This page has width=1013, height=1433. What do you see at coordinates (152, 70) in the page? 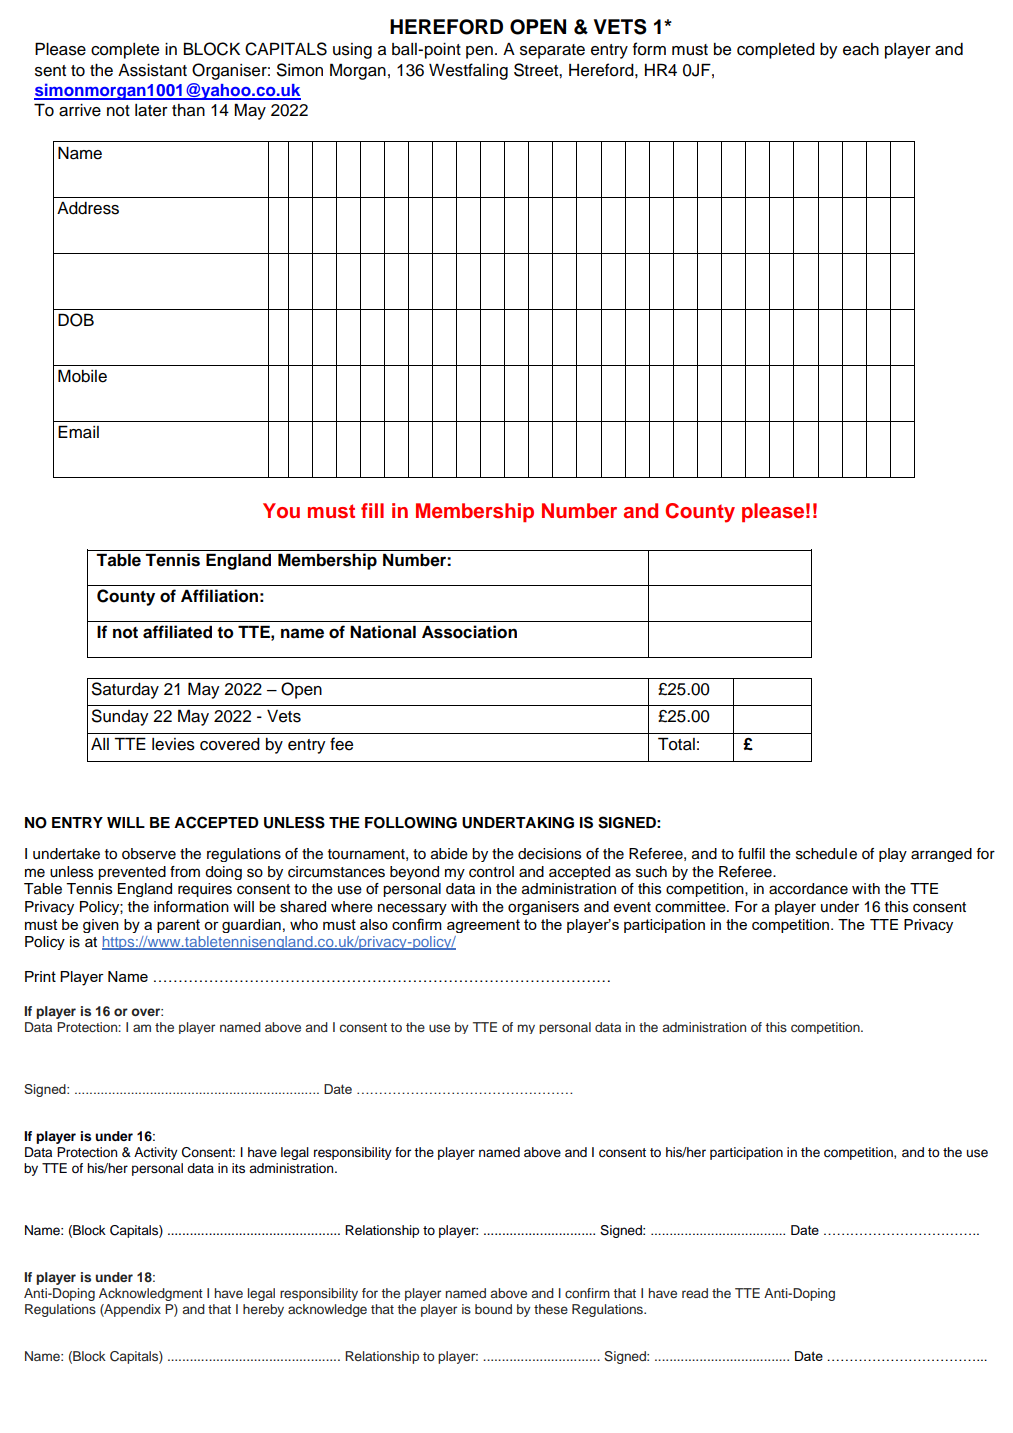
I see `Assistant` at bounding box center [152, 70].
